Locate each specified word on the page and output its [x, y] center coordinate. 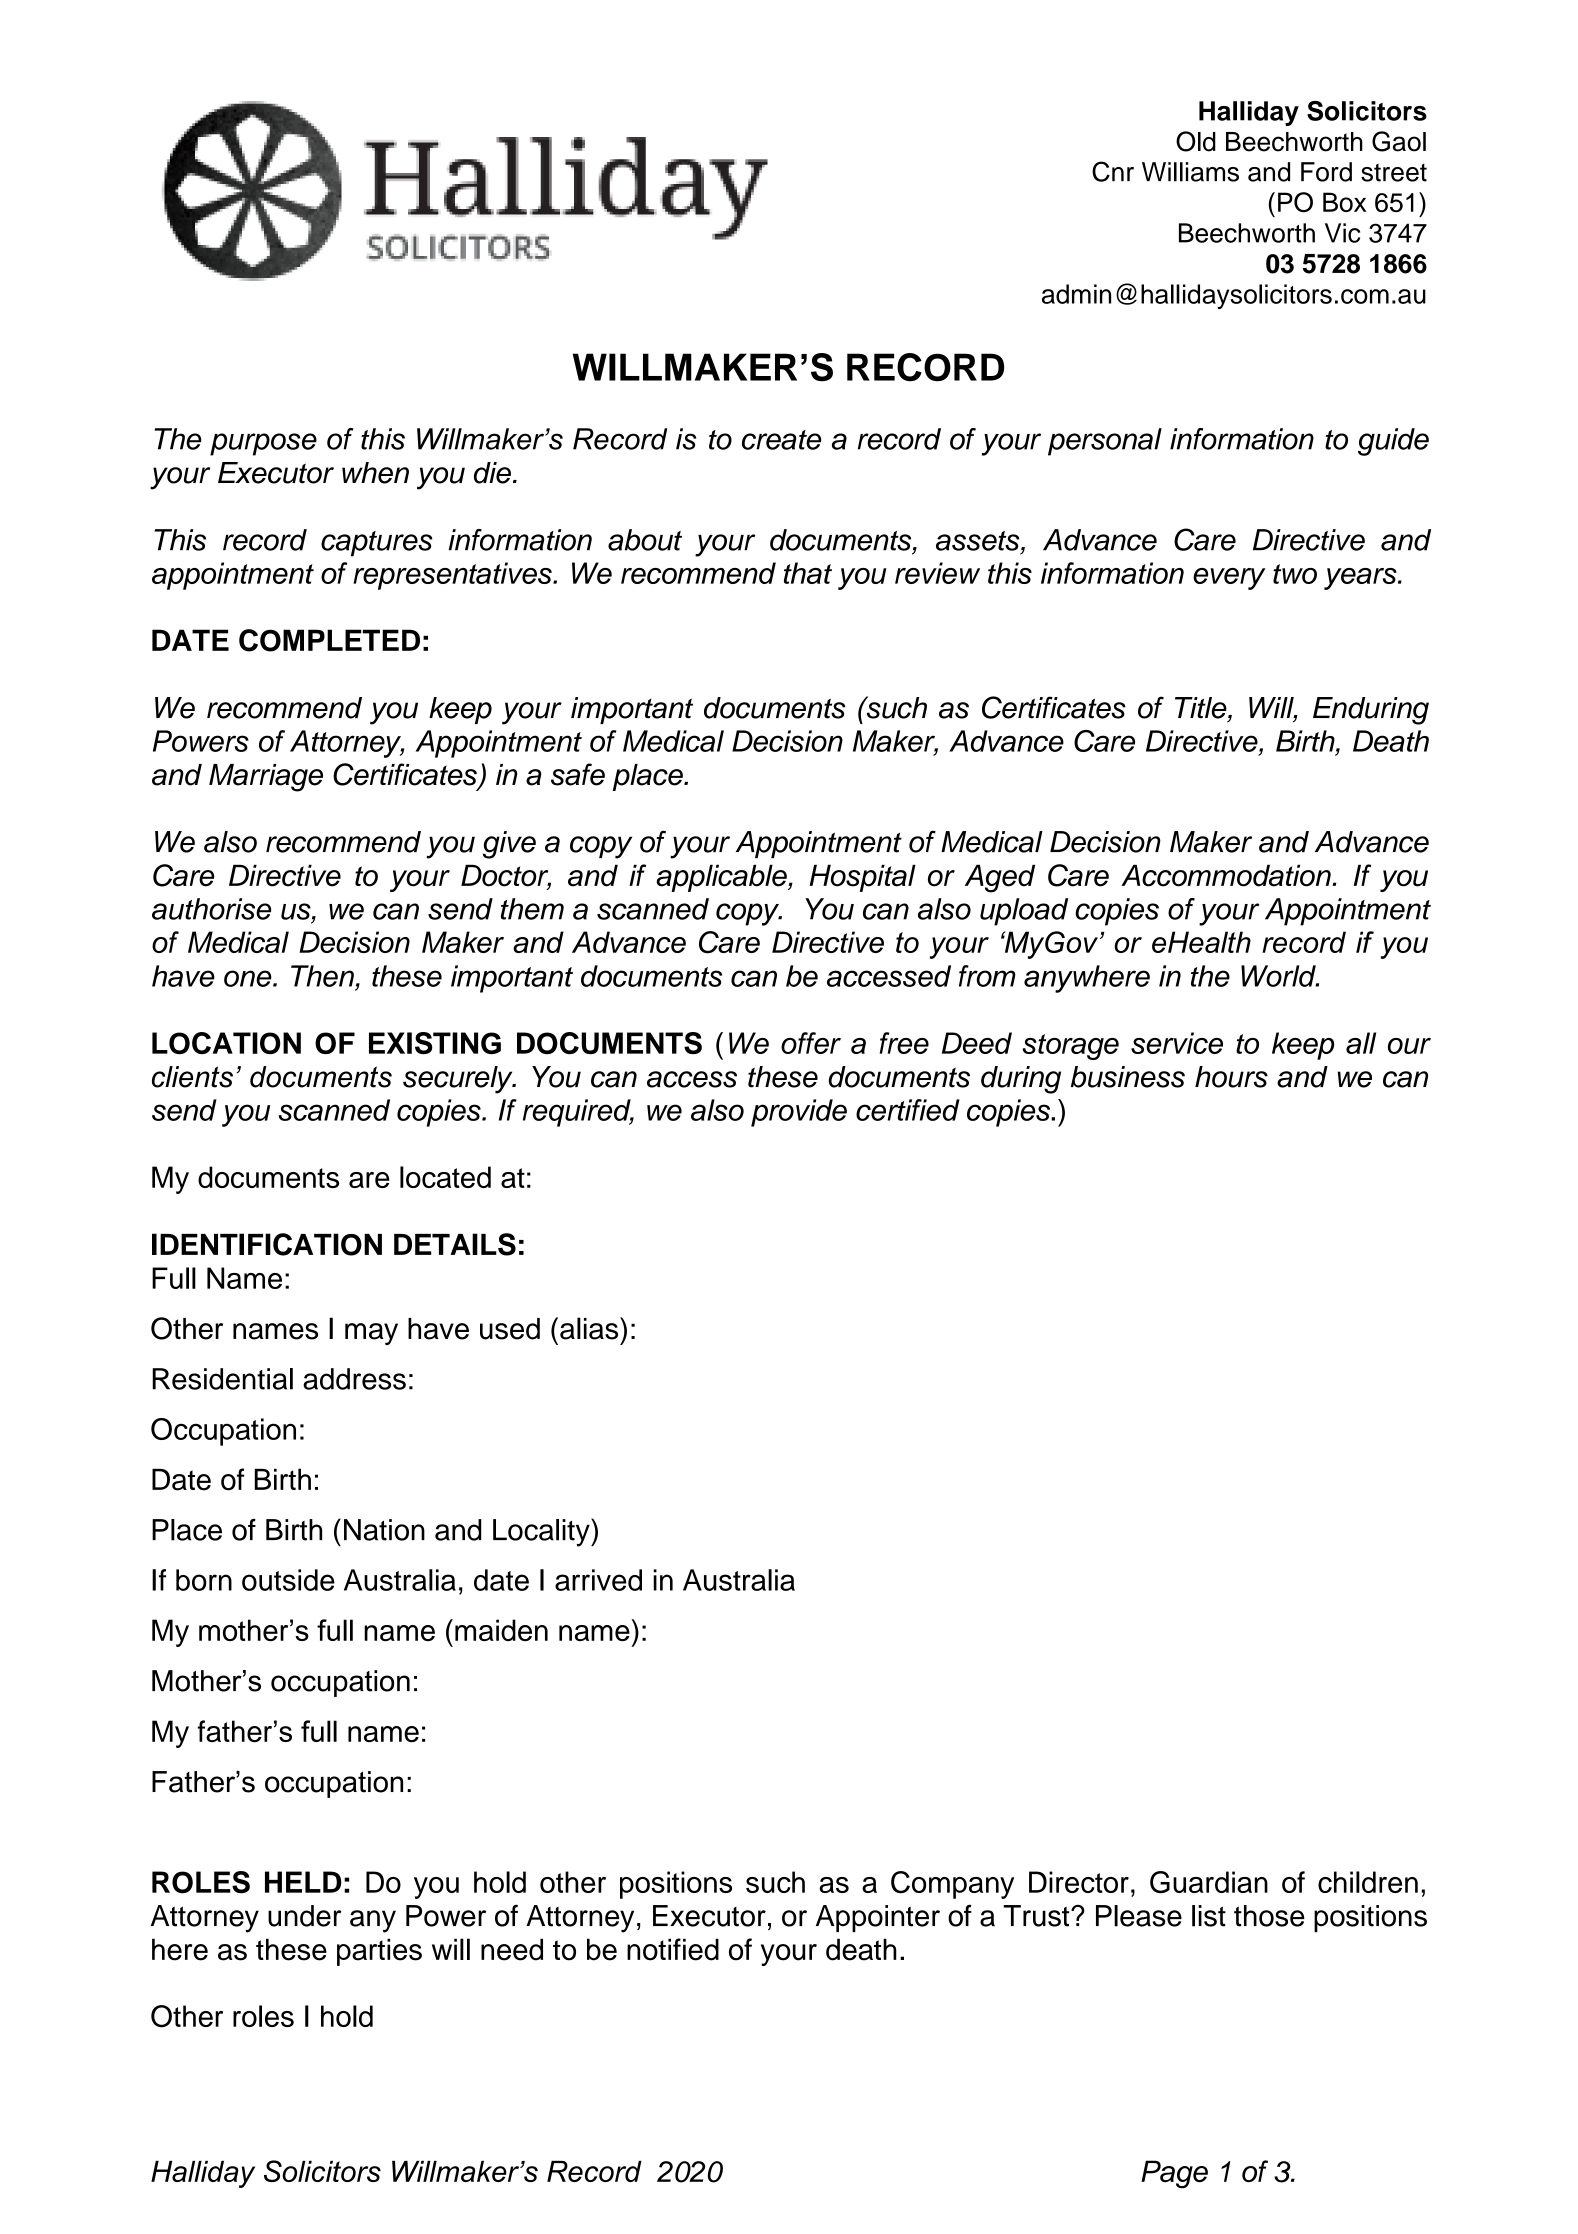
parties [379, 1952]
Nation [384, 1530]
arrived [598, 1580]
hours [1231, 1077]
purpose [263, 444]
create [781, 440]
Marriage [266, 778]
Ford [1326, 172]
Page [1174, 2174]
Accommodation [1227, 875]
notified [673, 1949]
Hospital [862, 878]
